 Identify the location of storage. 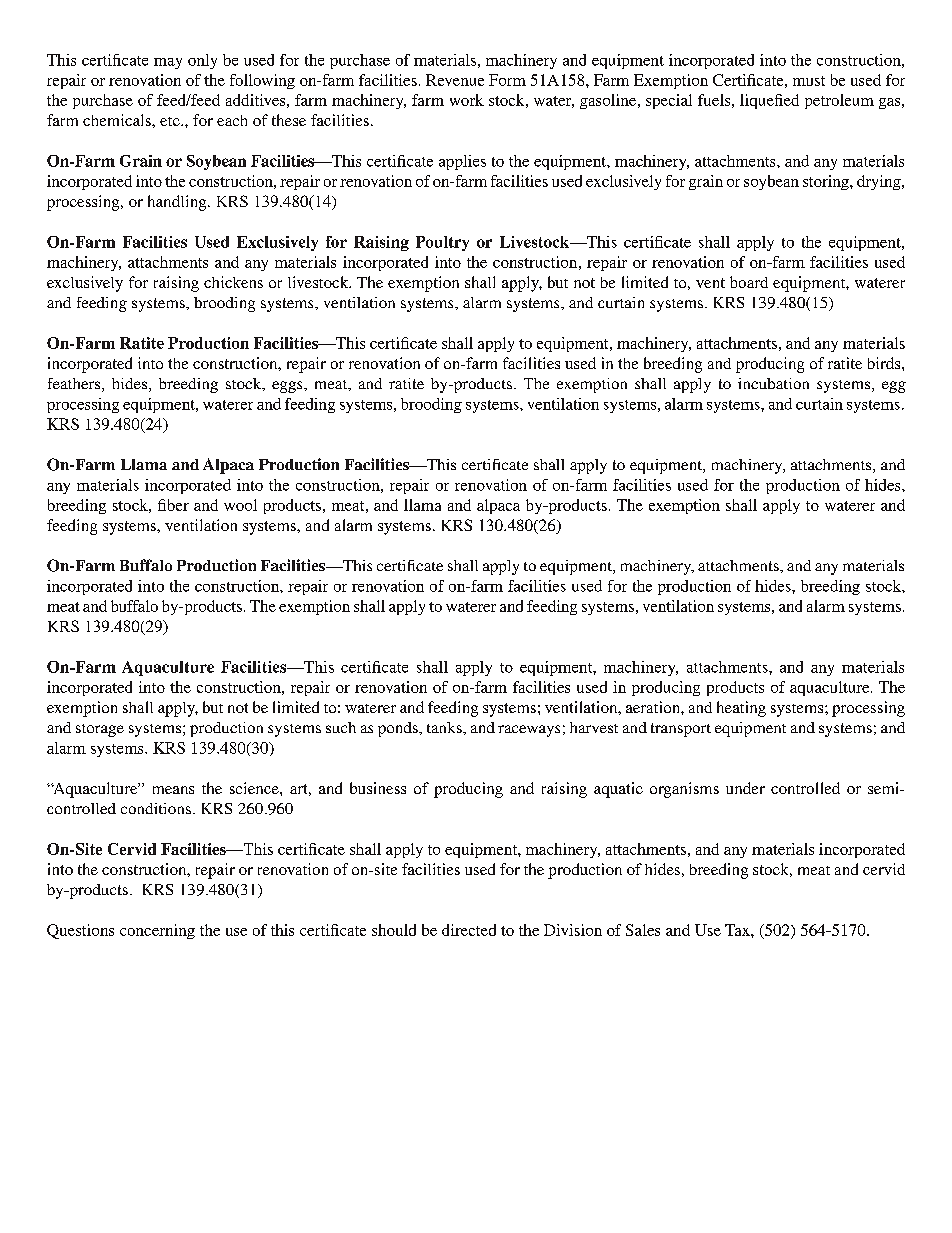
(100, 730).
